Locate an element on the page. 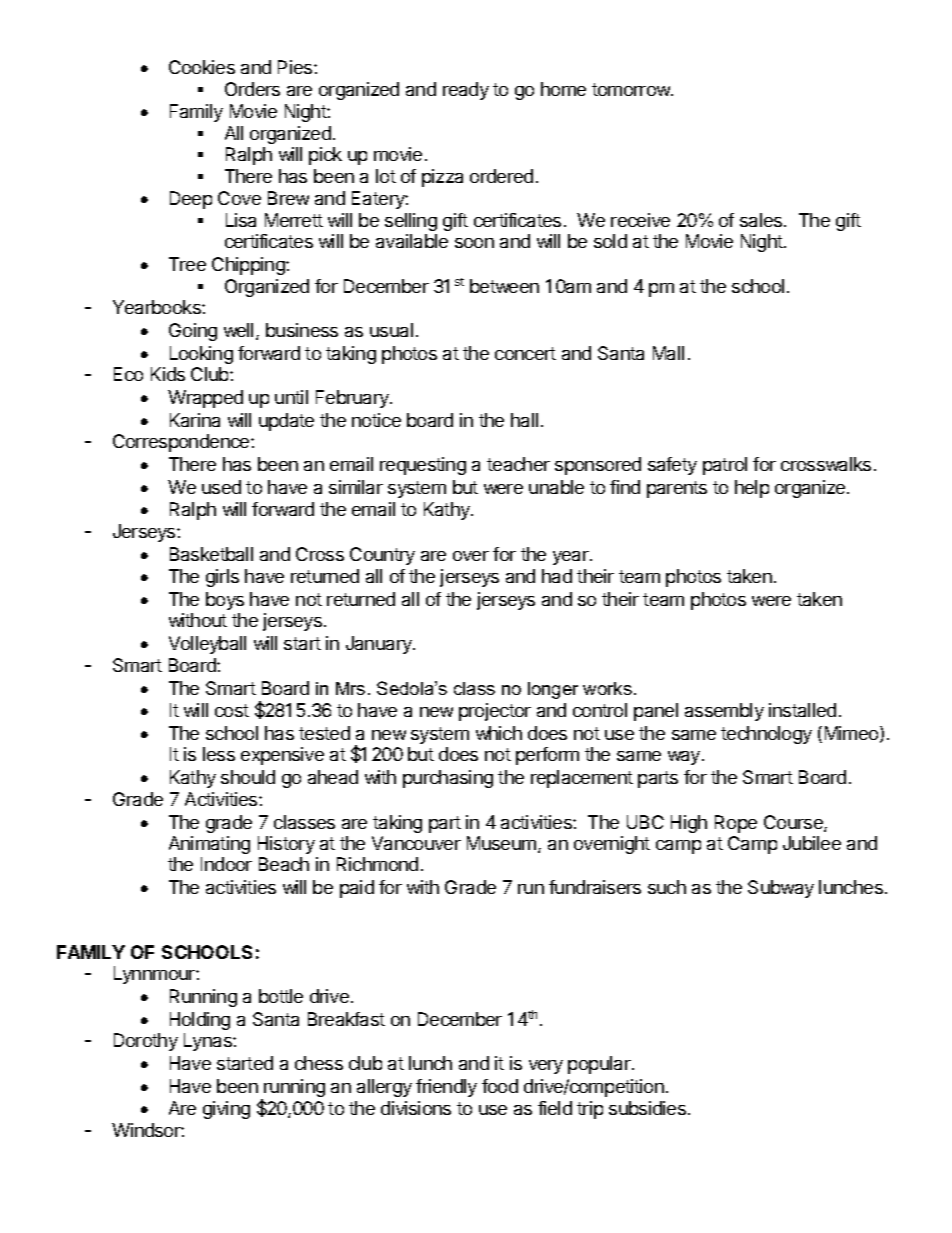 This page has height=1233, width=952. Cookies is located at coordinates (202, 67).
